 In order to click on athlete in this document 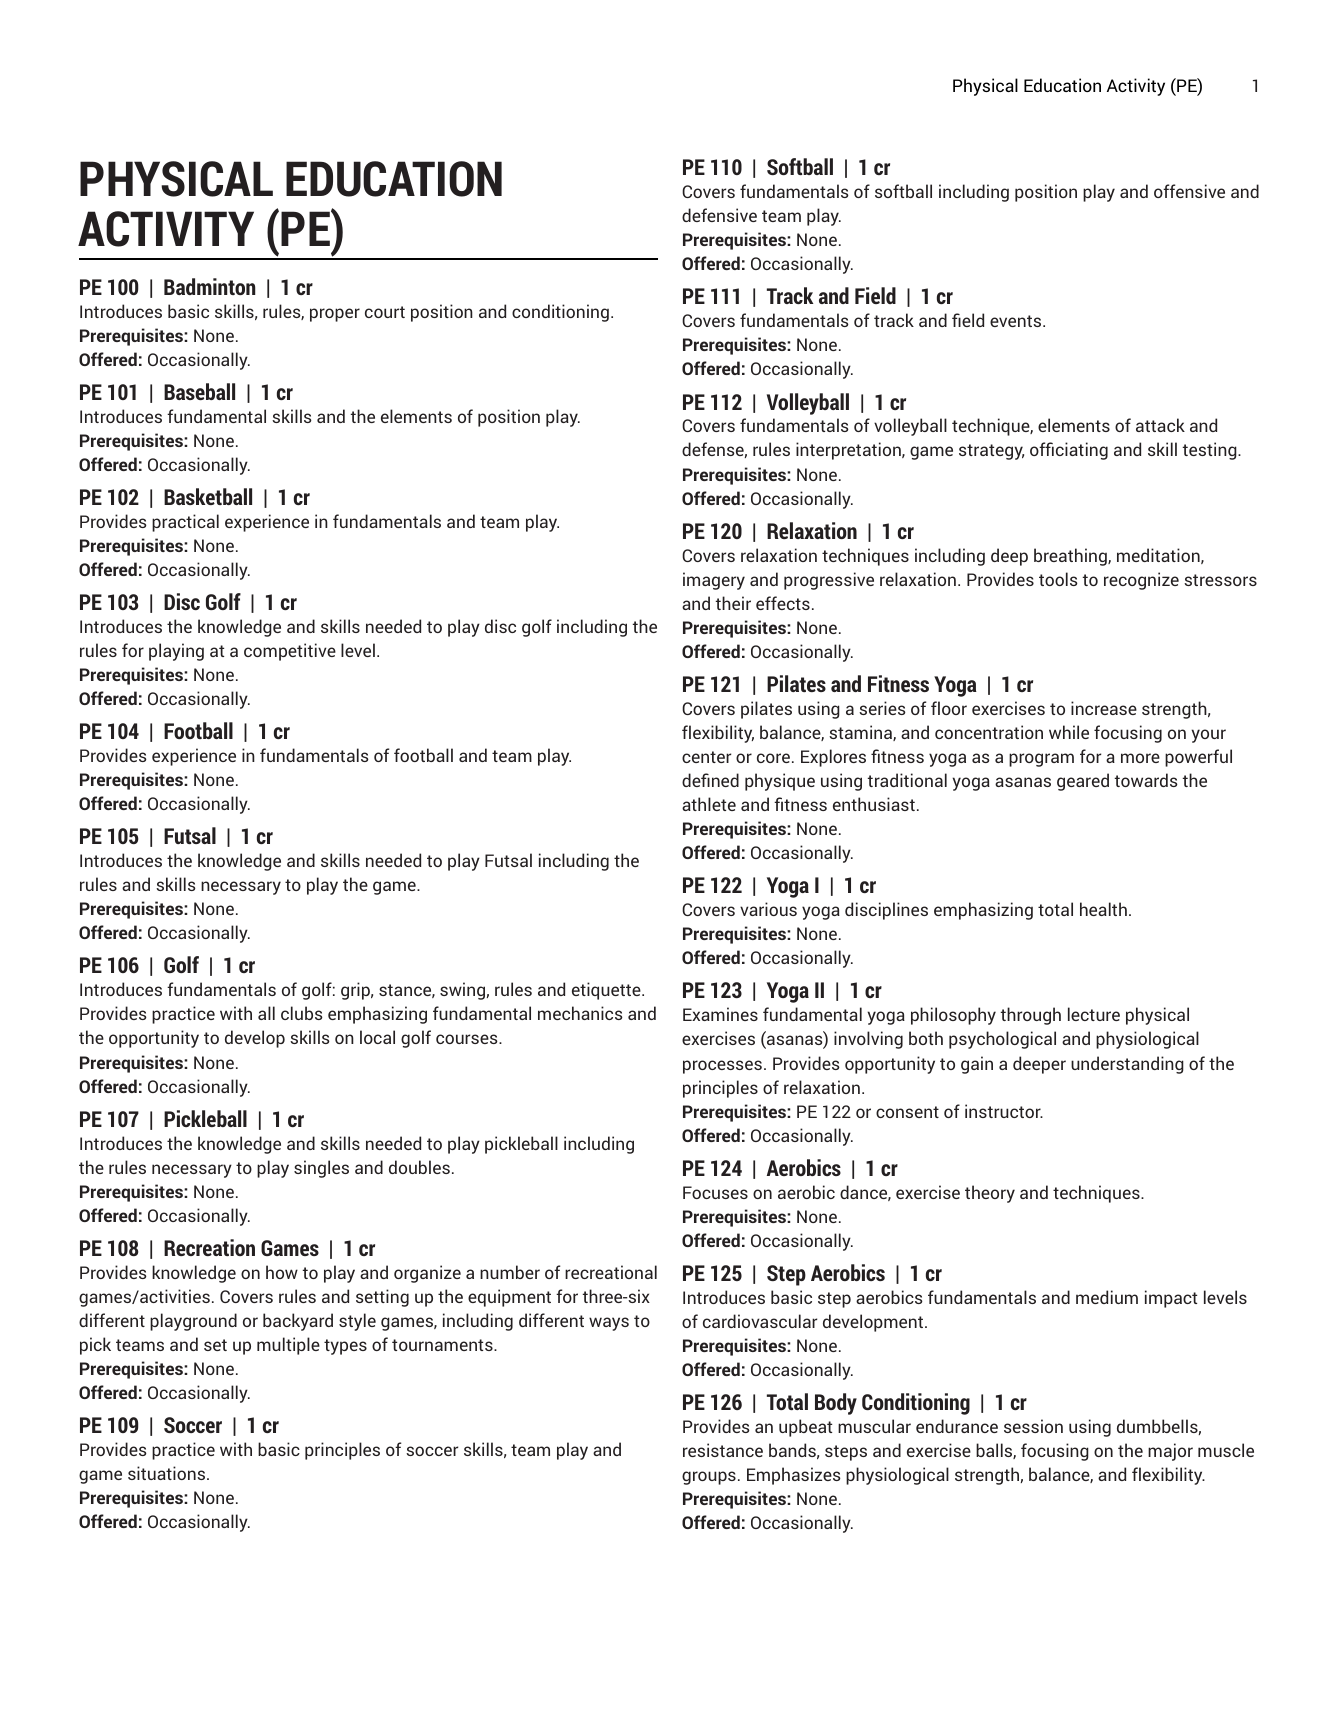, I will do `click(709, 804)`.
